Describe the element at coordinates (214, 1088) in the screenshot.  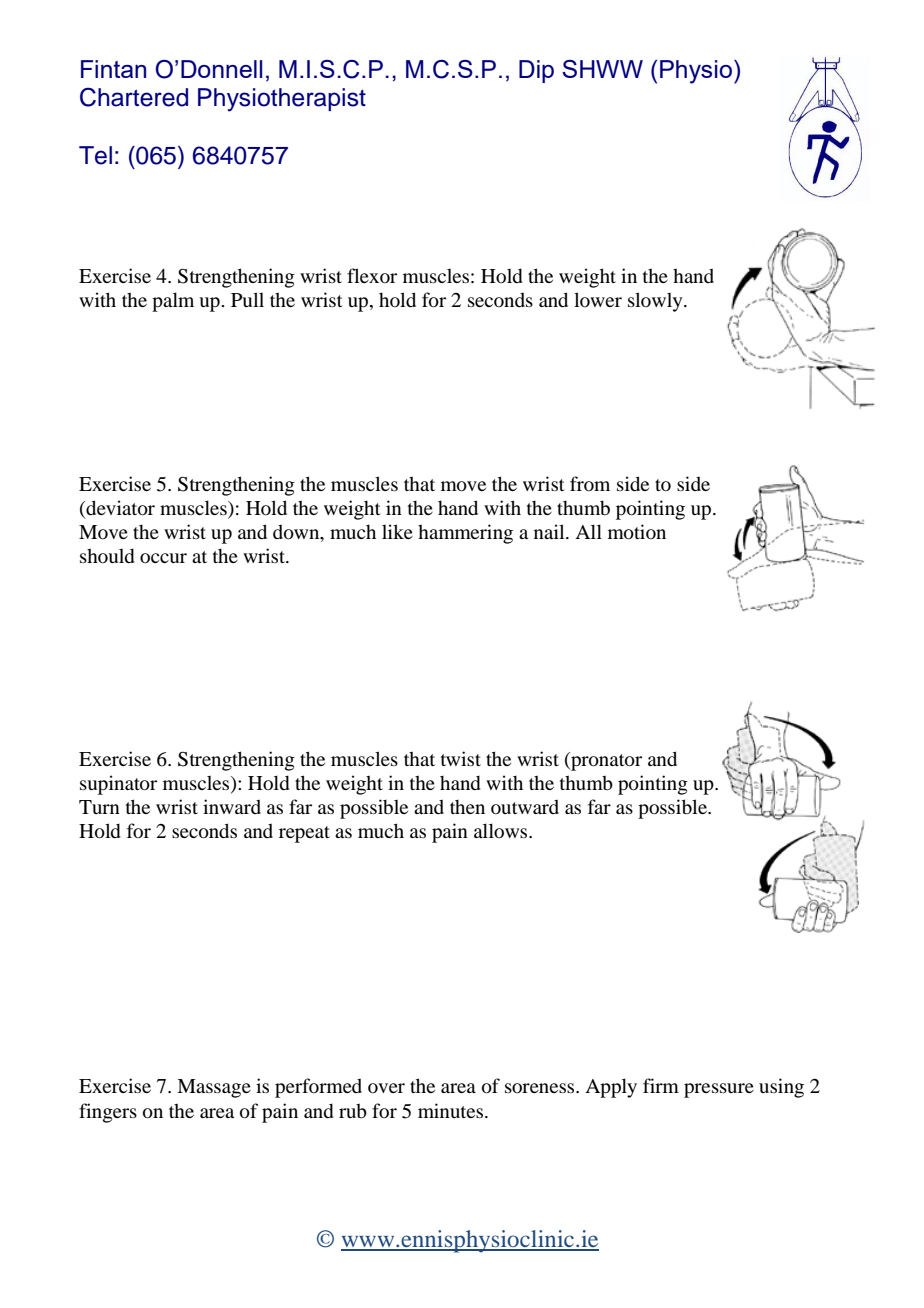
I see `Massage` at that location.
